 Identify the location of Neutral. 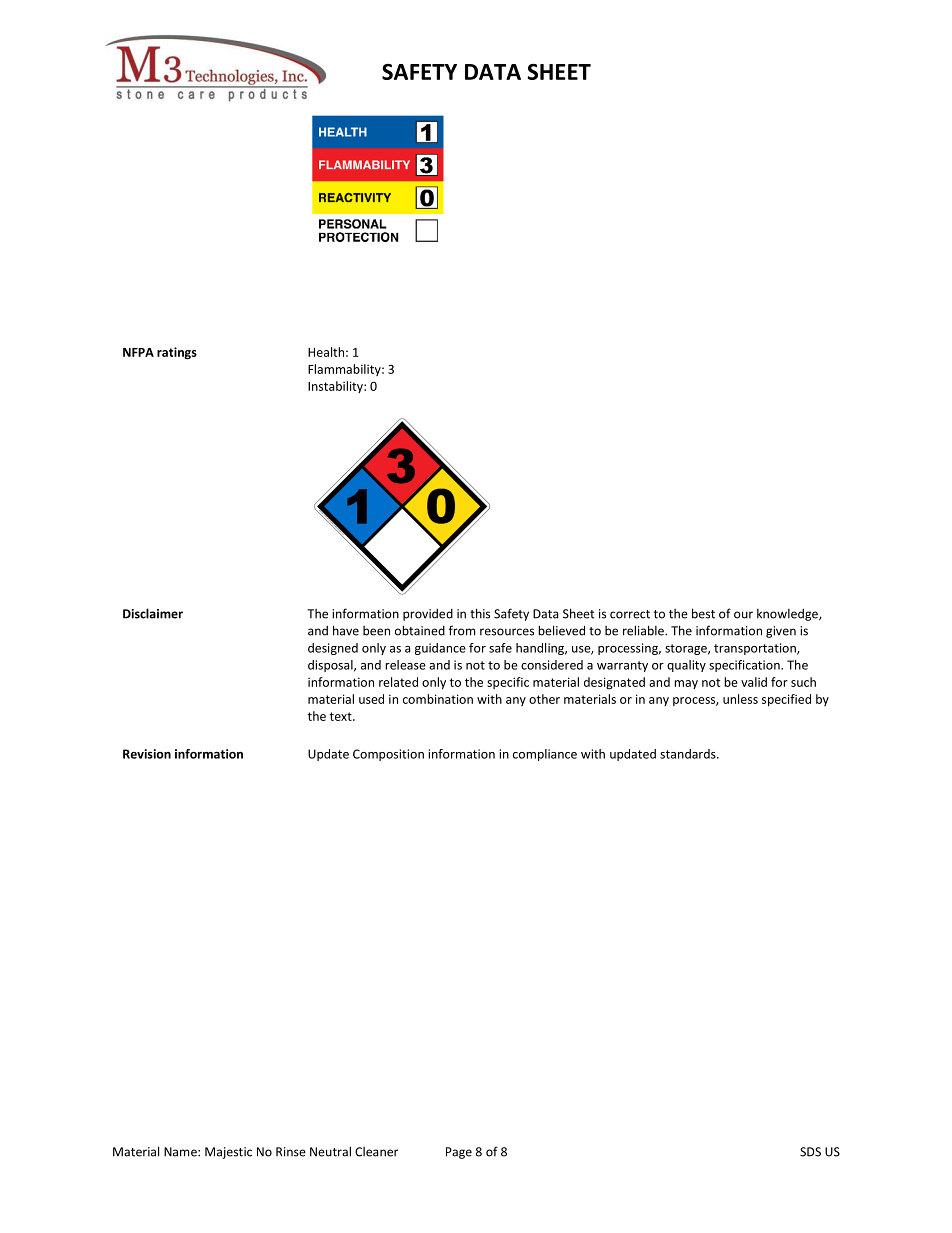
(330, 1151).
